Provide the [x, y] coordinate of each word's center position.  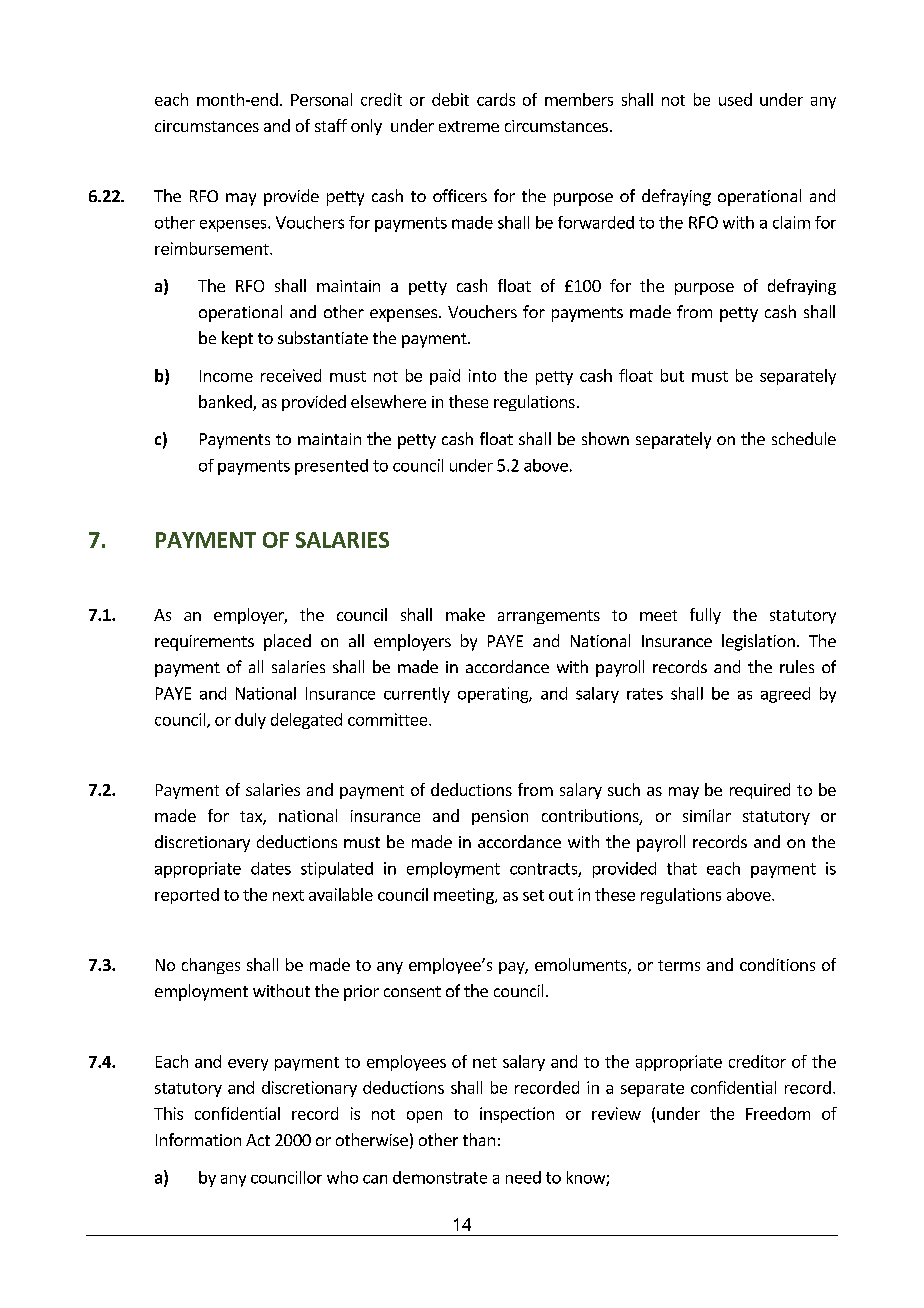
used [735, 99]
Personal [321, 99]
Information [198, 1139]
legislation [758, 642]
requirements [204, 643]
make [465, 614]
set [533, 895]
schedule [804, 438]
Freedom [778, 1113]
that [682, 868]
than [479, 1139]
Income [226, 376]
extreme [469, 126]
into [482, 375]
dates [271, 868]
